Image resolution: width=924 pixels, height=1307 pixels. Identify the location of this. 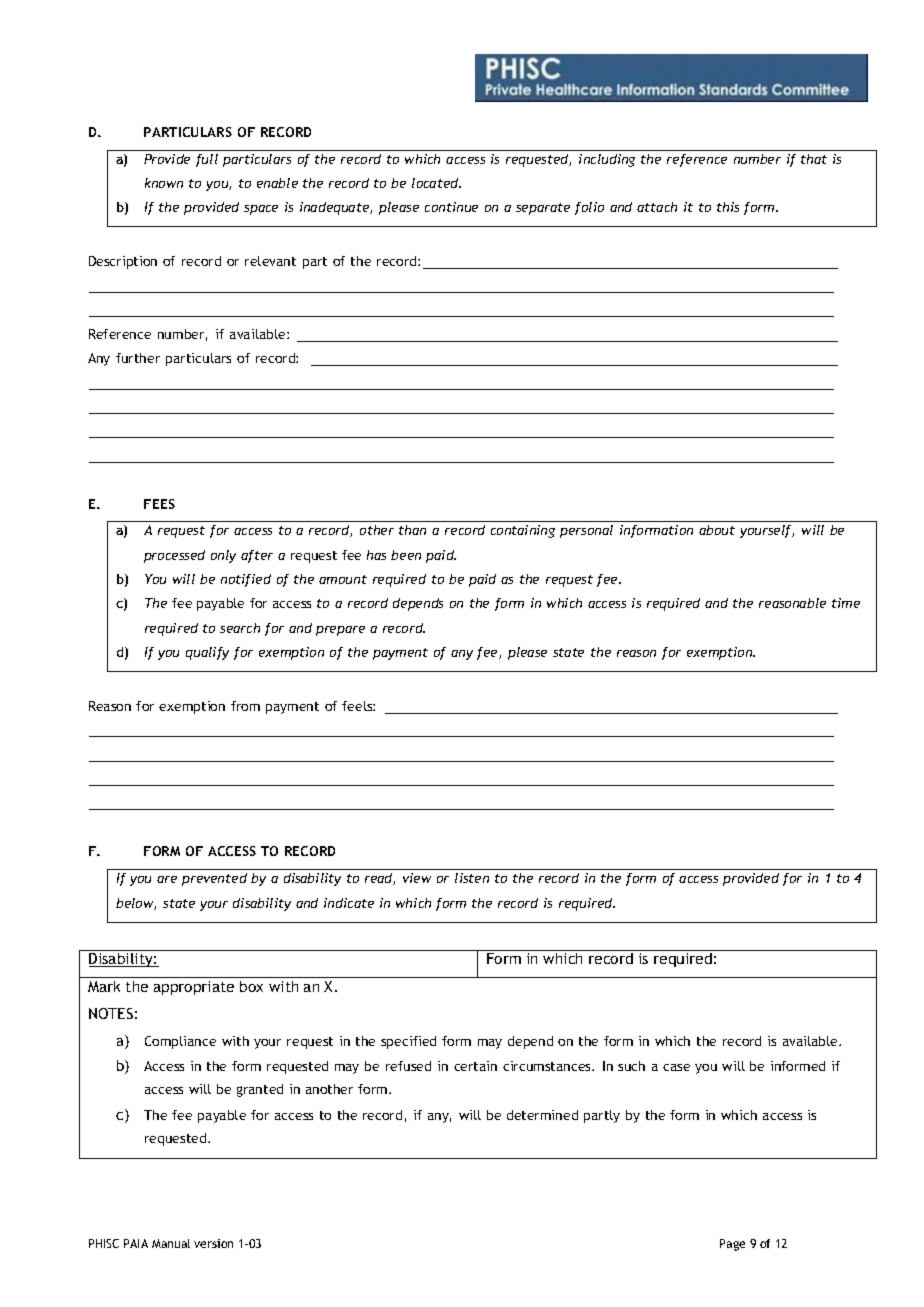
(728, 207).
